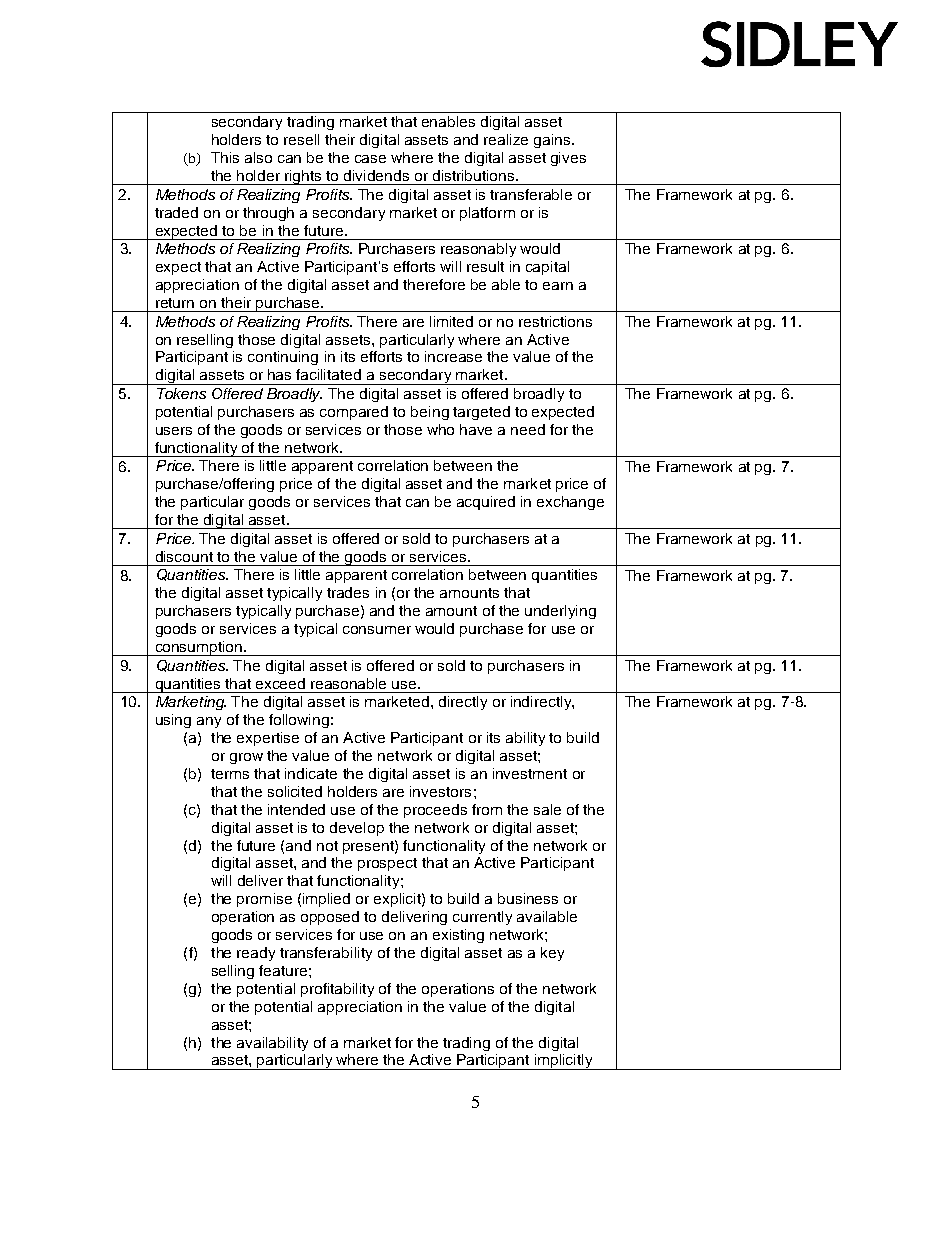 This screenshot has height=1233, width=952. I want to click on realize, so click(506, 139).
